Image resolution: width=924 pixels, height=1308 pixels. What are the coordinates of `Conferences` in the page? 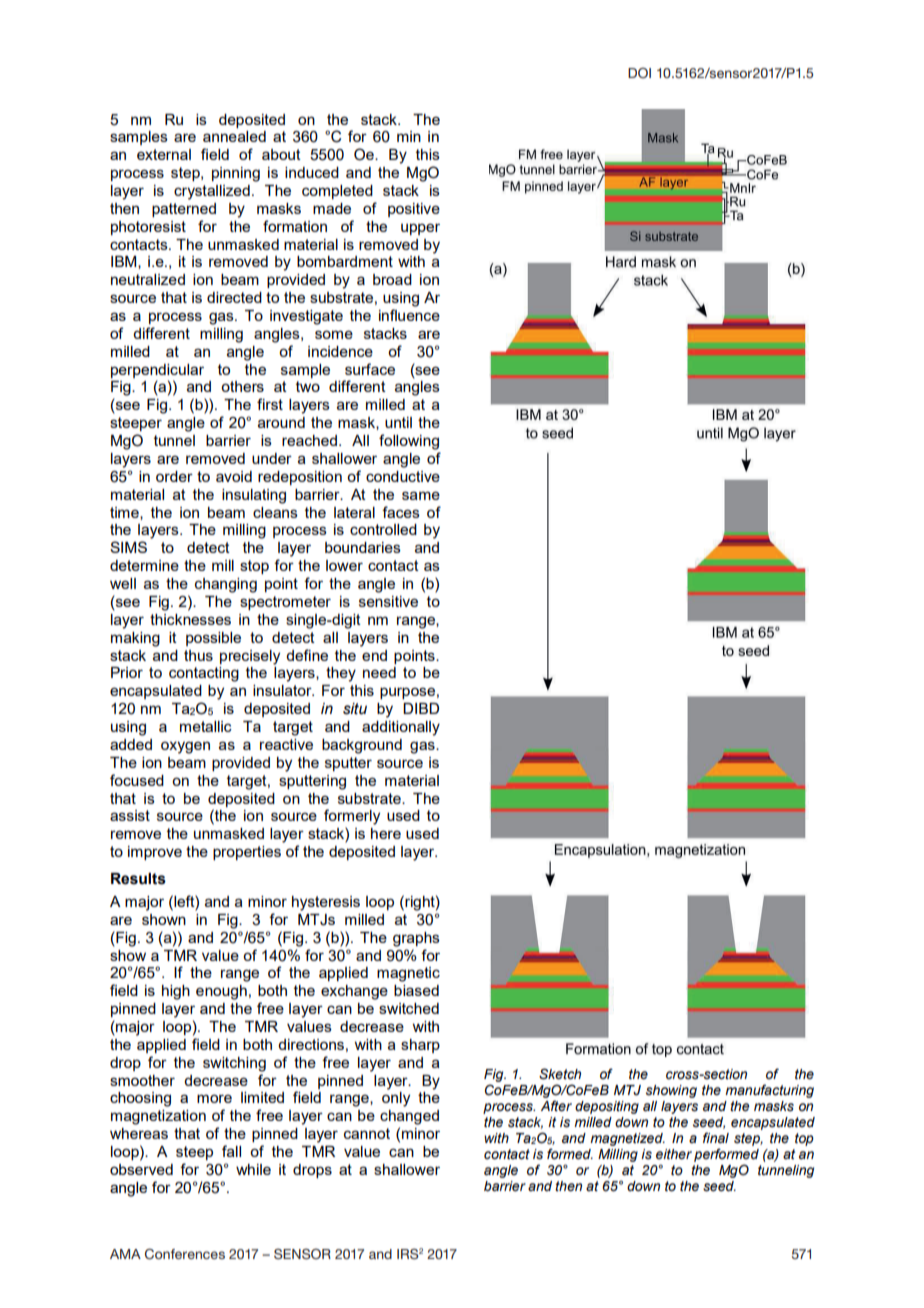 It's located at (185, 1254).
